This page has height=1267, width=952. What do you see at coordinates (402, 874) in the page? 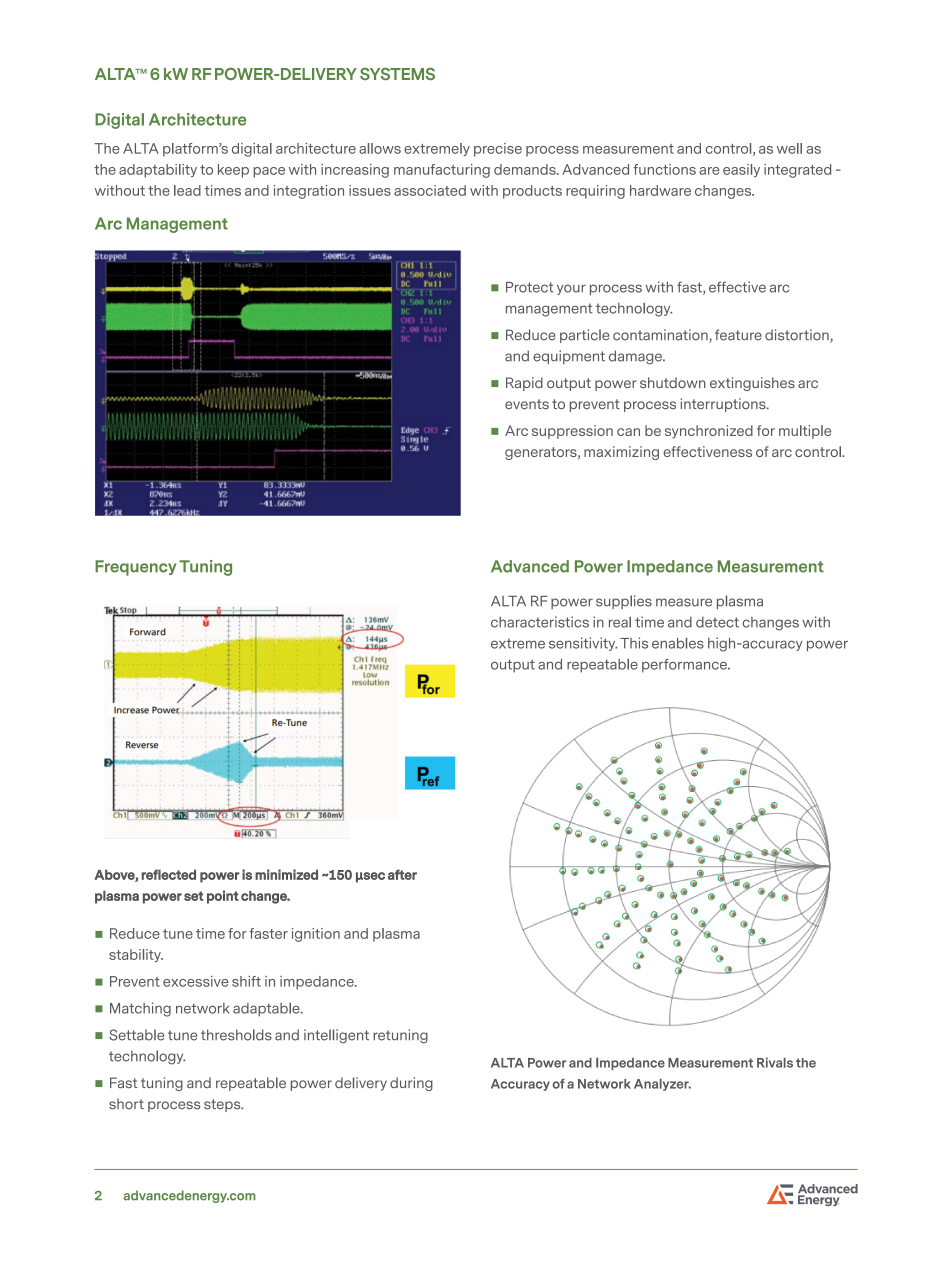
I see `after` at bounding box center [402, 874].
